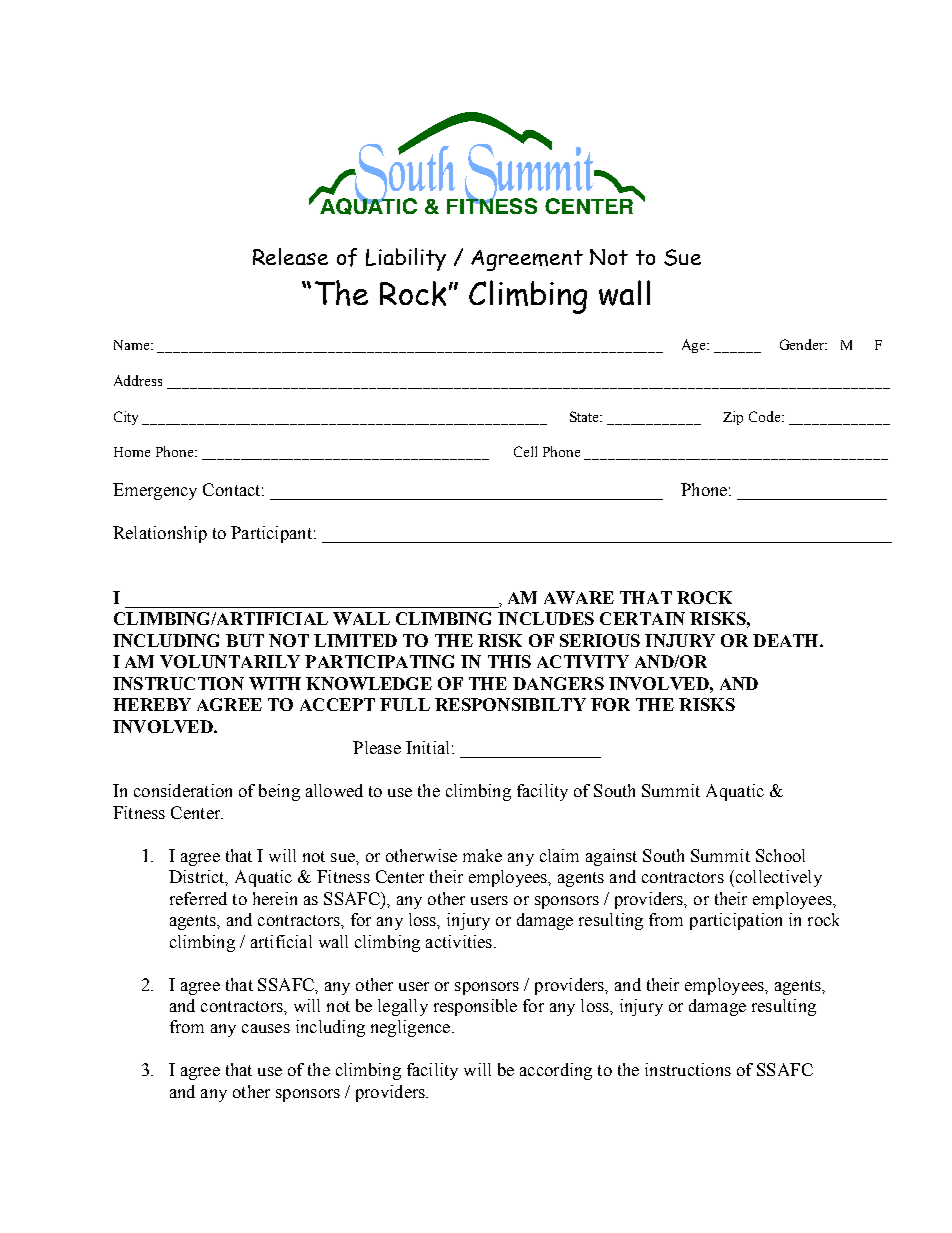  Describe the element at coordinates (290, 256) in the page. I see `Release` at that location.
